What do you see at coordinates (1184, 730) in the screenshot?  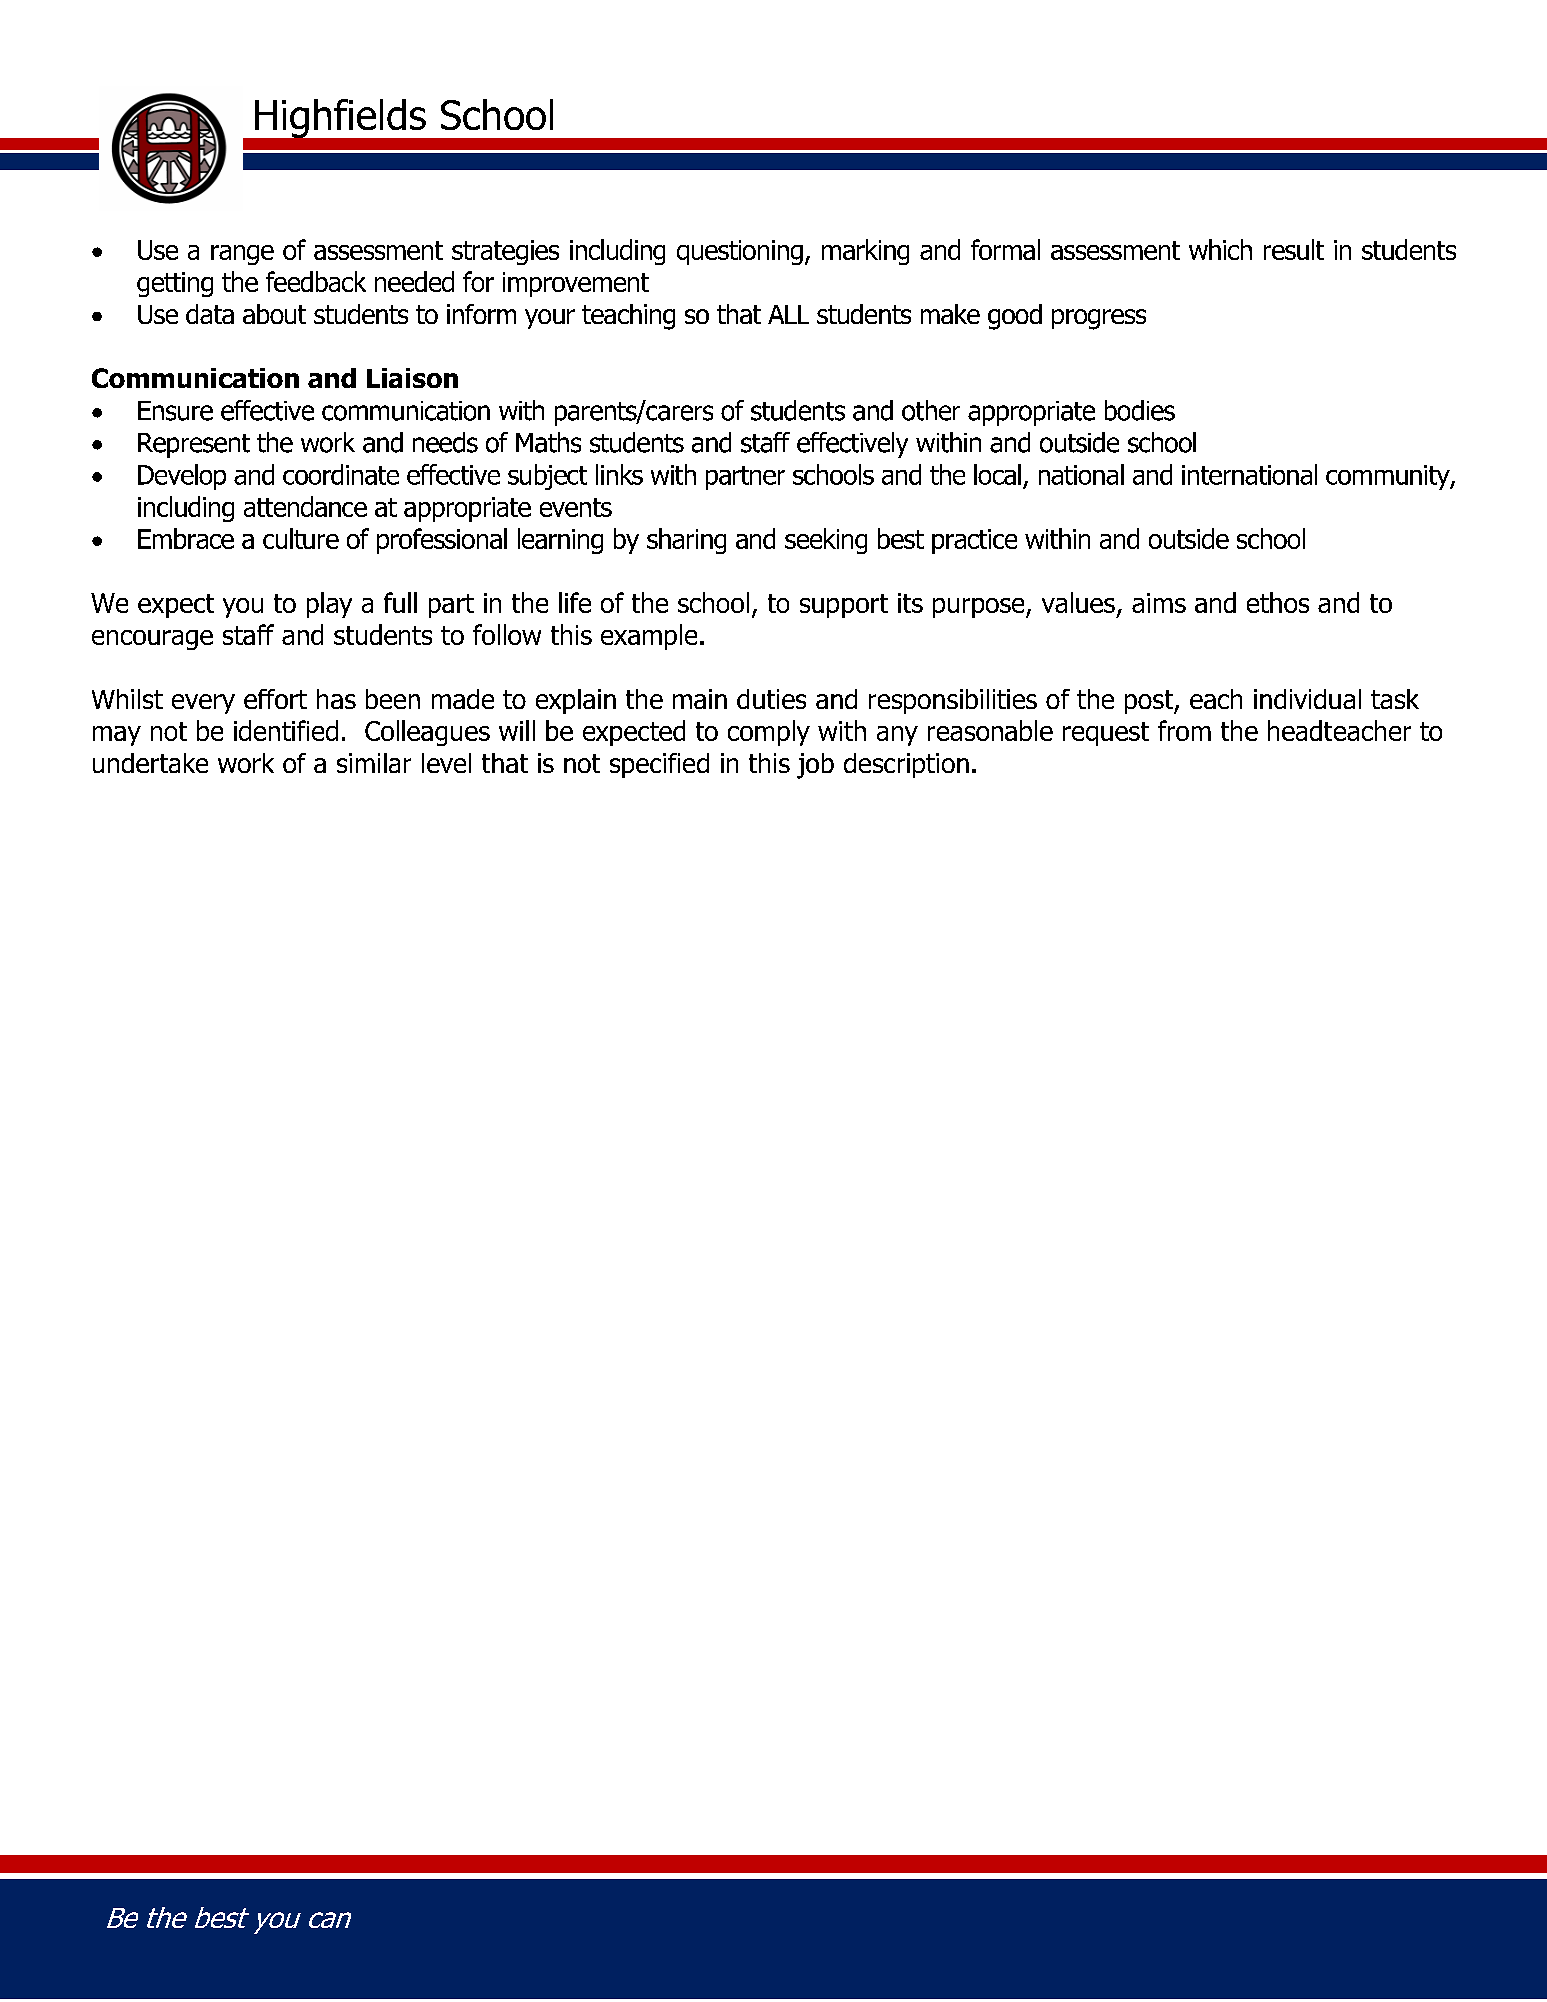 I see `from` at bounding box center [1184, 730].
